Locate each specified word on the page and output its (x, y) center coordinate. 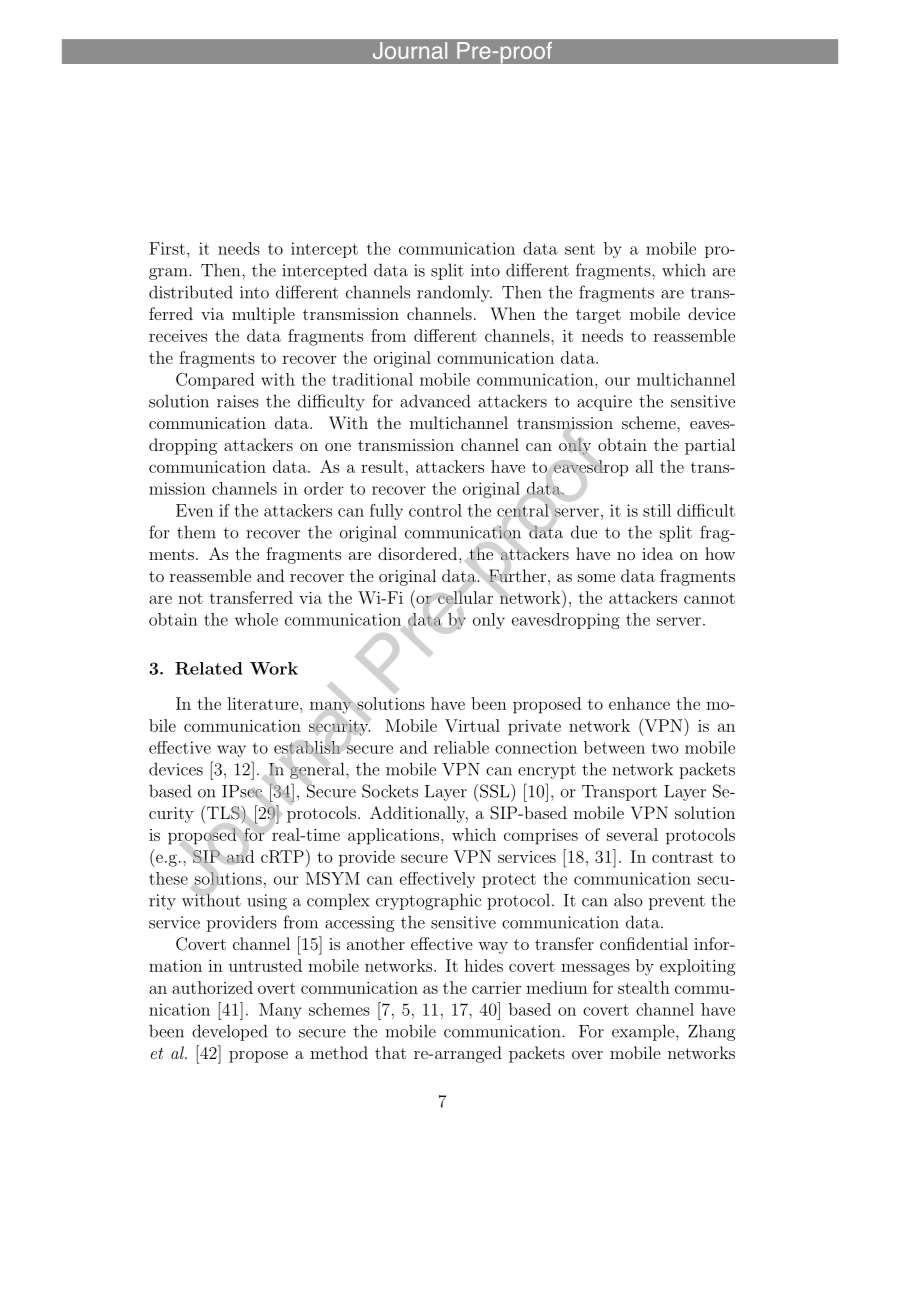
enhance (639, 703)
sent (580, 249)
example (643, 1032)
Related (209, 668)
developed (229, 1032)
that (390, 1052)
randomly (454, 293)
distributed (191, 292)
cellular (465, 597)
